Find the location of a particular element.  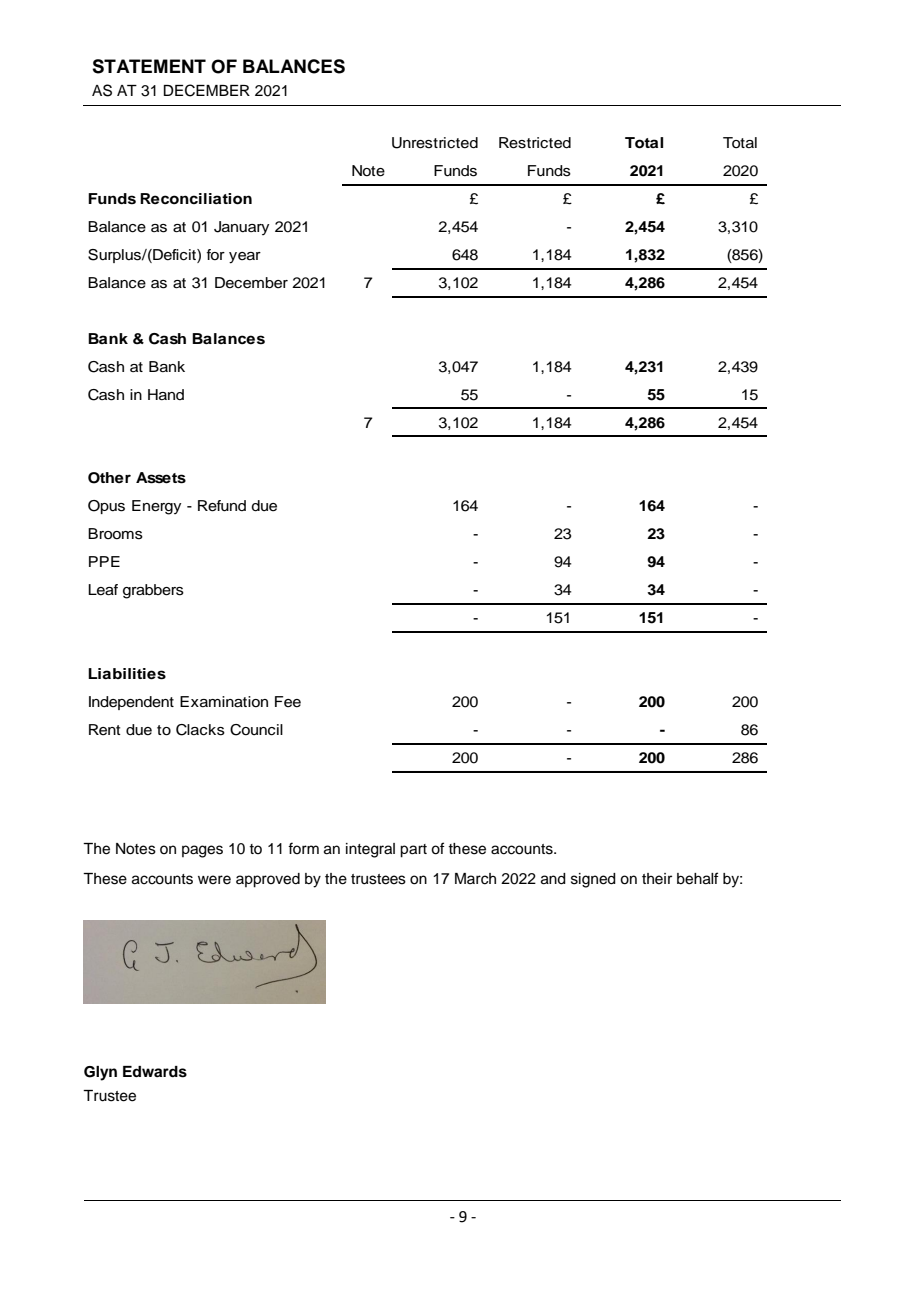

Assets is located at coordinates (161, 478).
